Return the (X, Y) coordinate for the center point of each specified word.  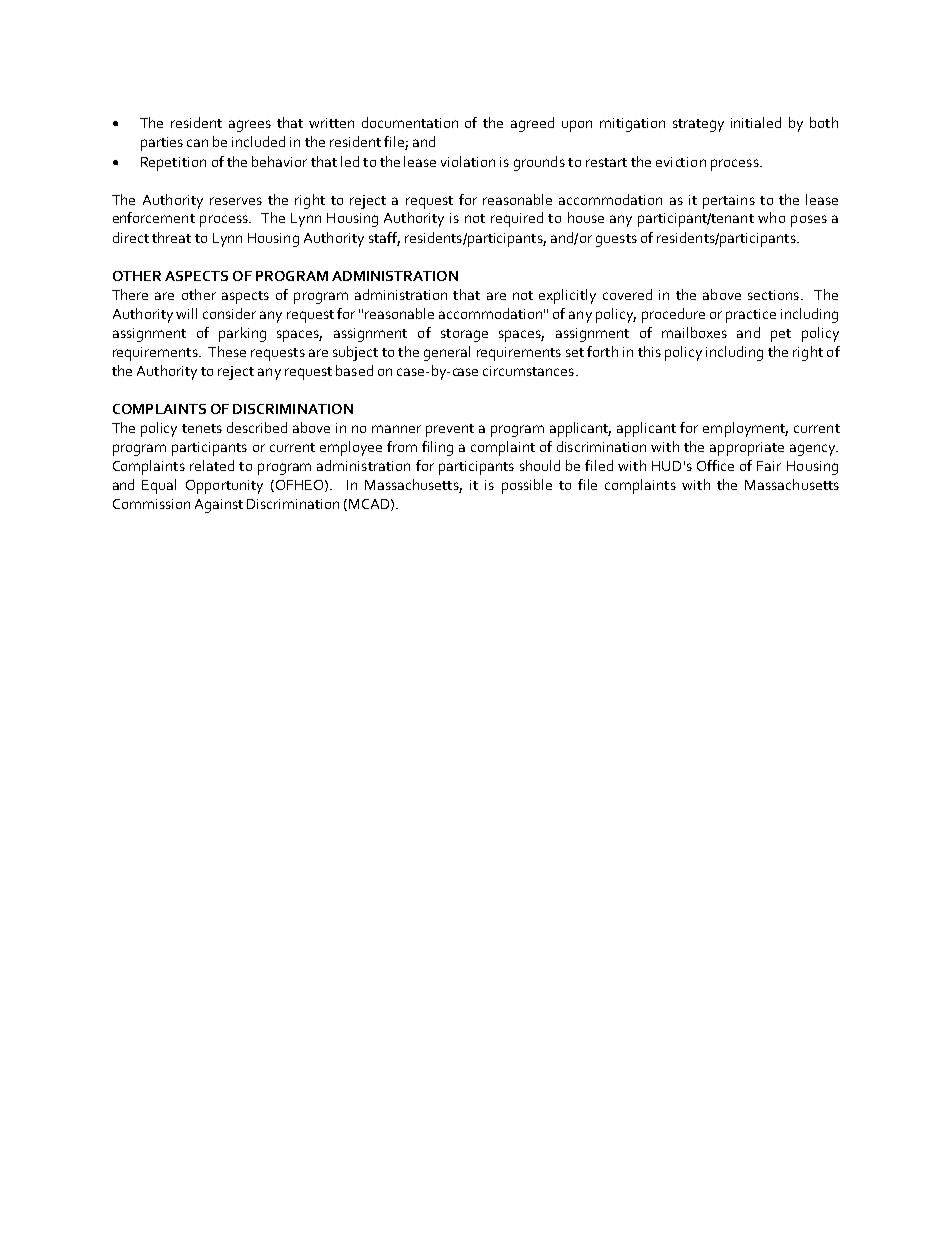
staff (384, 238)
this (649, 351)
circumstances (528, 371)
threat (171, 237)
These (227, 351)
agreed (532, 124)
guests (616, 240)
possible (527, 486)
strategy (698, 125)
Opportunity (224, 487)
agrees (250, 126)
